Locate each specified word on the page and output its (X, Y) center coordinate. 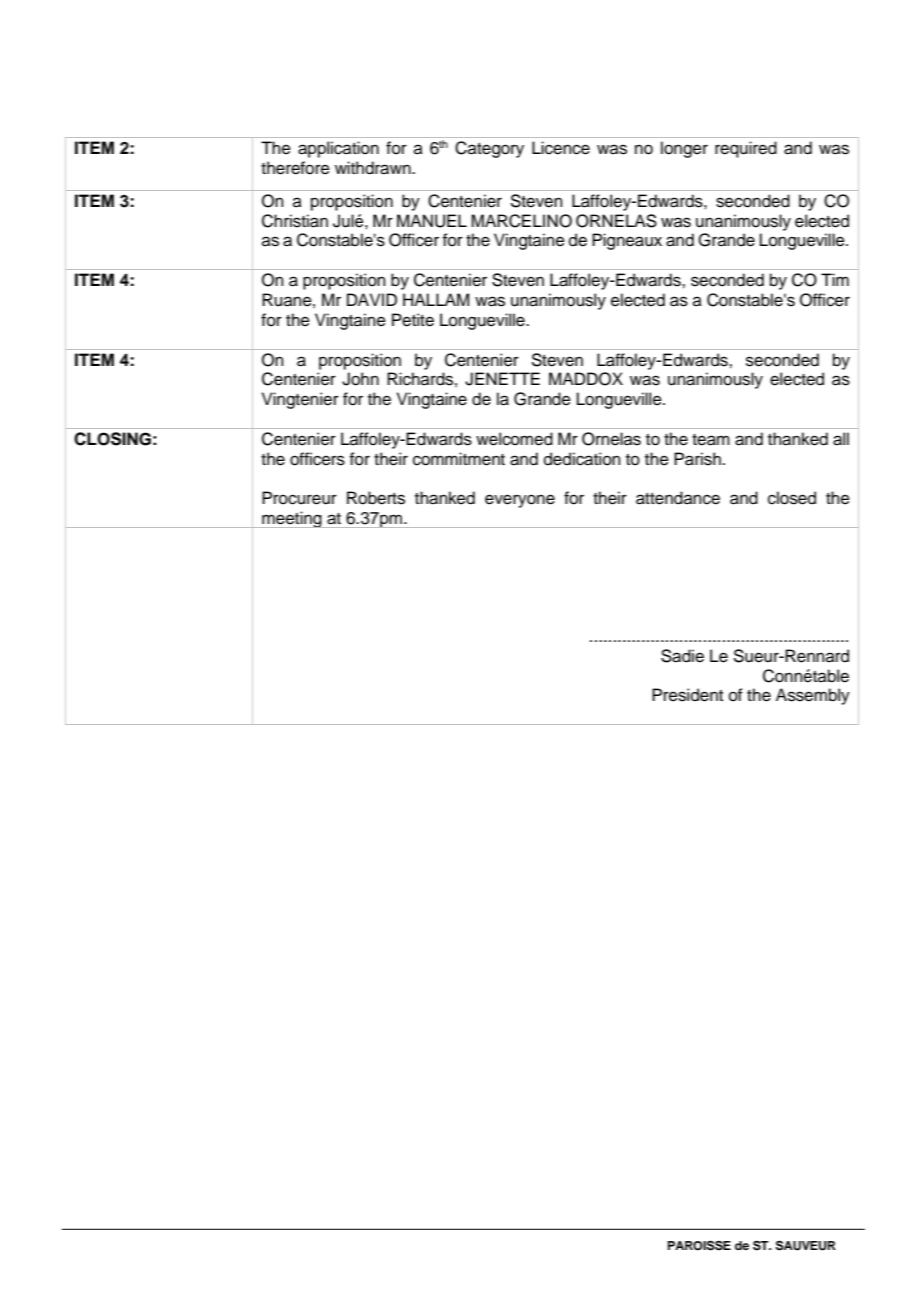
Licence (561, 148)
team (711, 440)
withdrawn (374, 168)
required (746, 149)
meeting (292, 519)
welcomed (514, 439)
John (360, 379)
